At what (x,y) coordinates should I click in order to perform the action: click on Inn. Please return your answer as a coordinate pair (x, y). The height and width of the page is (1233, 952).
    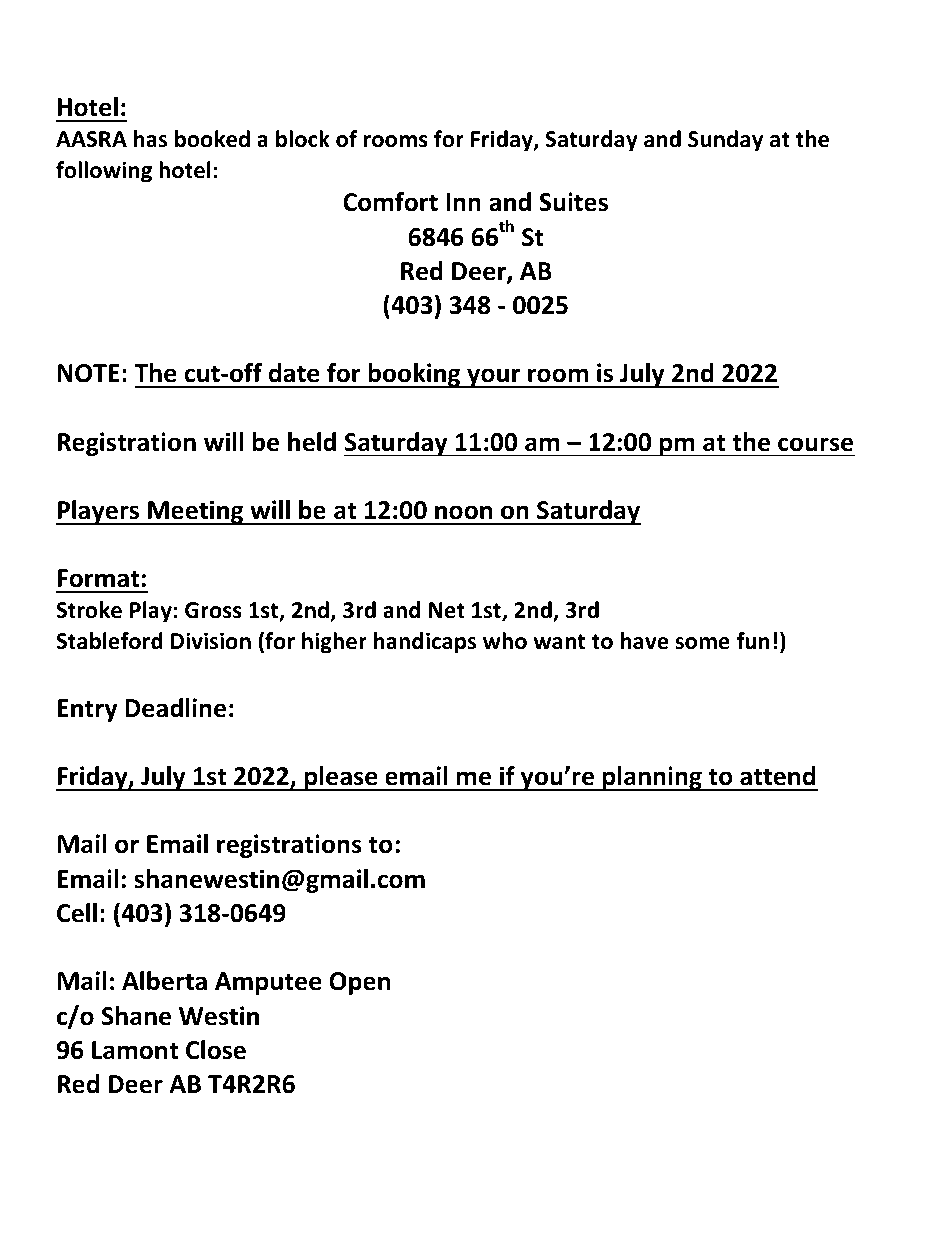
    Looking at the image, I should click on (463, 202).
